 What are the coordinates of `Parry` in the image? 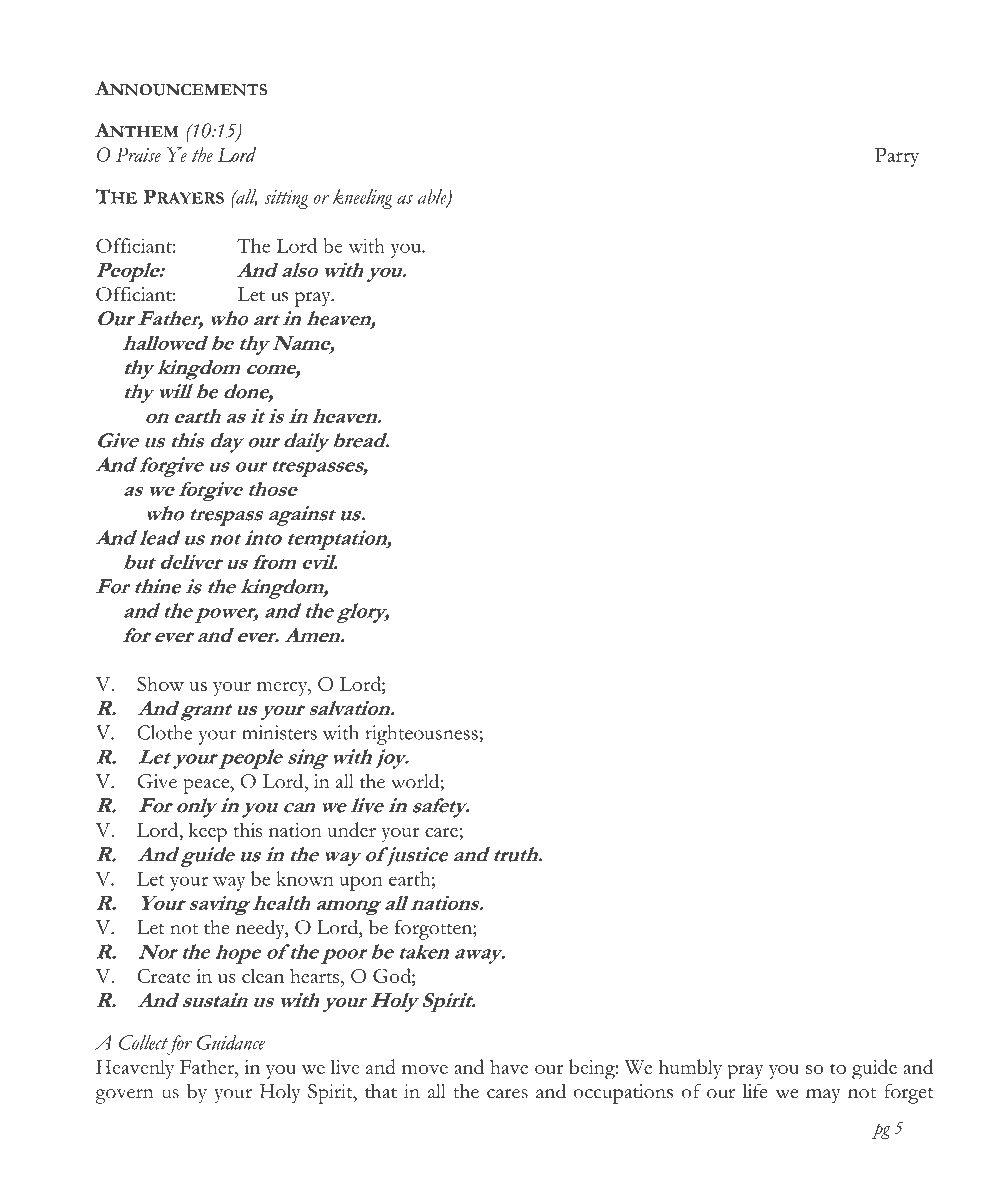 It's located at (897, 157).
